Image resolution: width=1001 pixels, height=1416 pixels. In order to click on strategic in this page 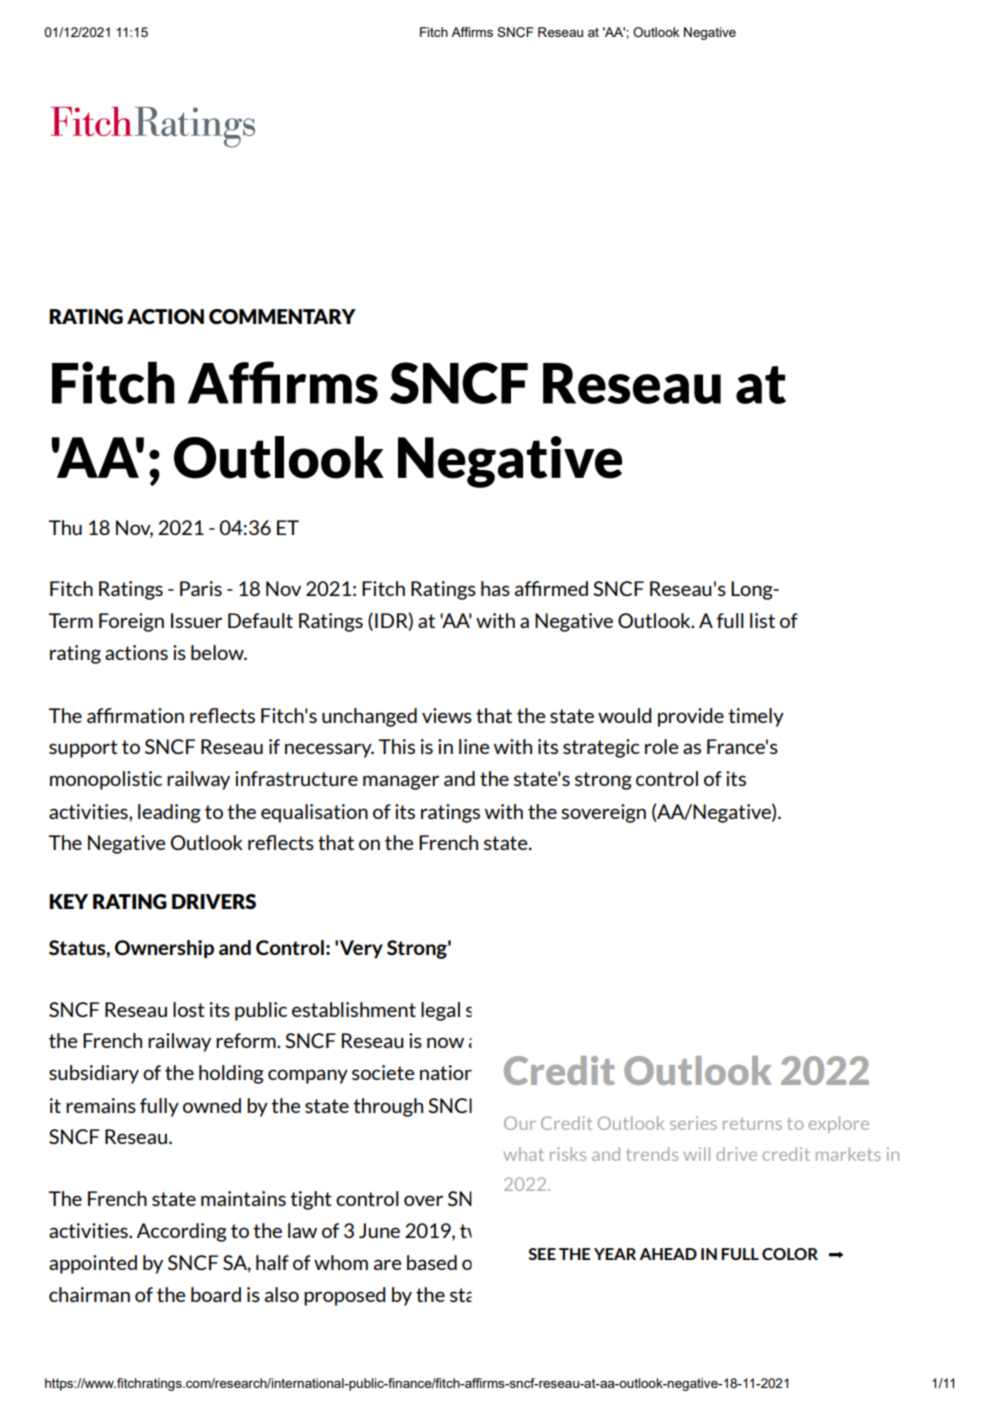, I will do `click(601, 748)`.
